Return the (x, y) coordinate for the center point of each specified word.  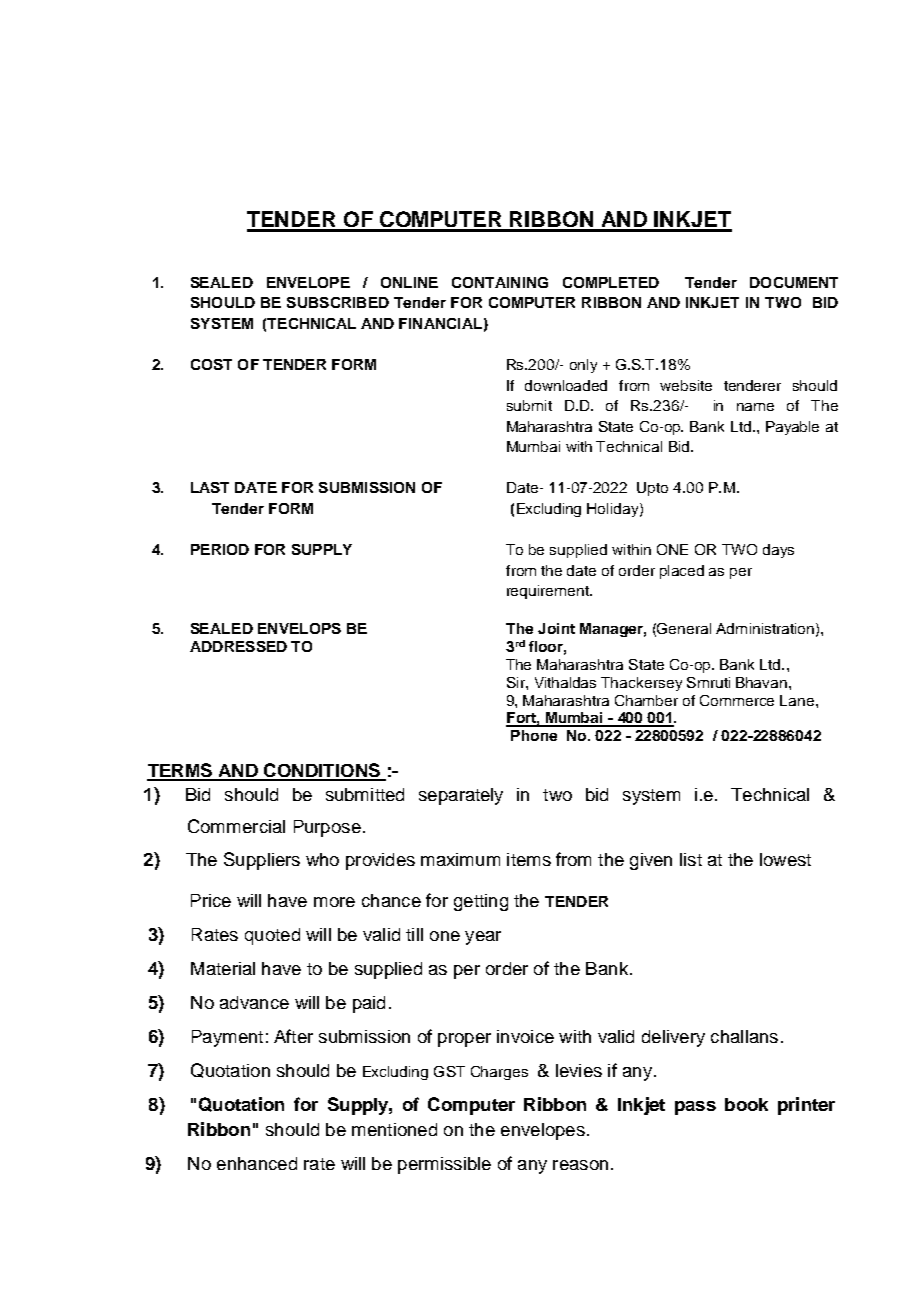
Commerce (737, 700)
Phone (534, 735)
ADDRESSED (238, 646)
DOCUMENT (794, 282)
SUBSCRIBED (338, 302)
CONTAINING (500, 282)
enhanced (257, 1163)
